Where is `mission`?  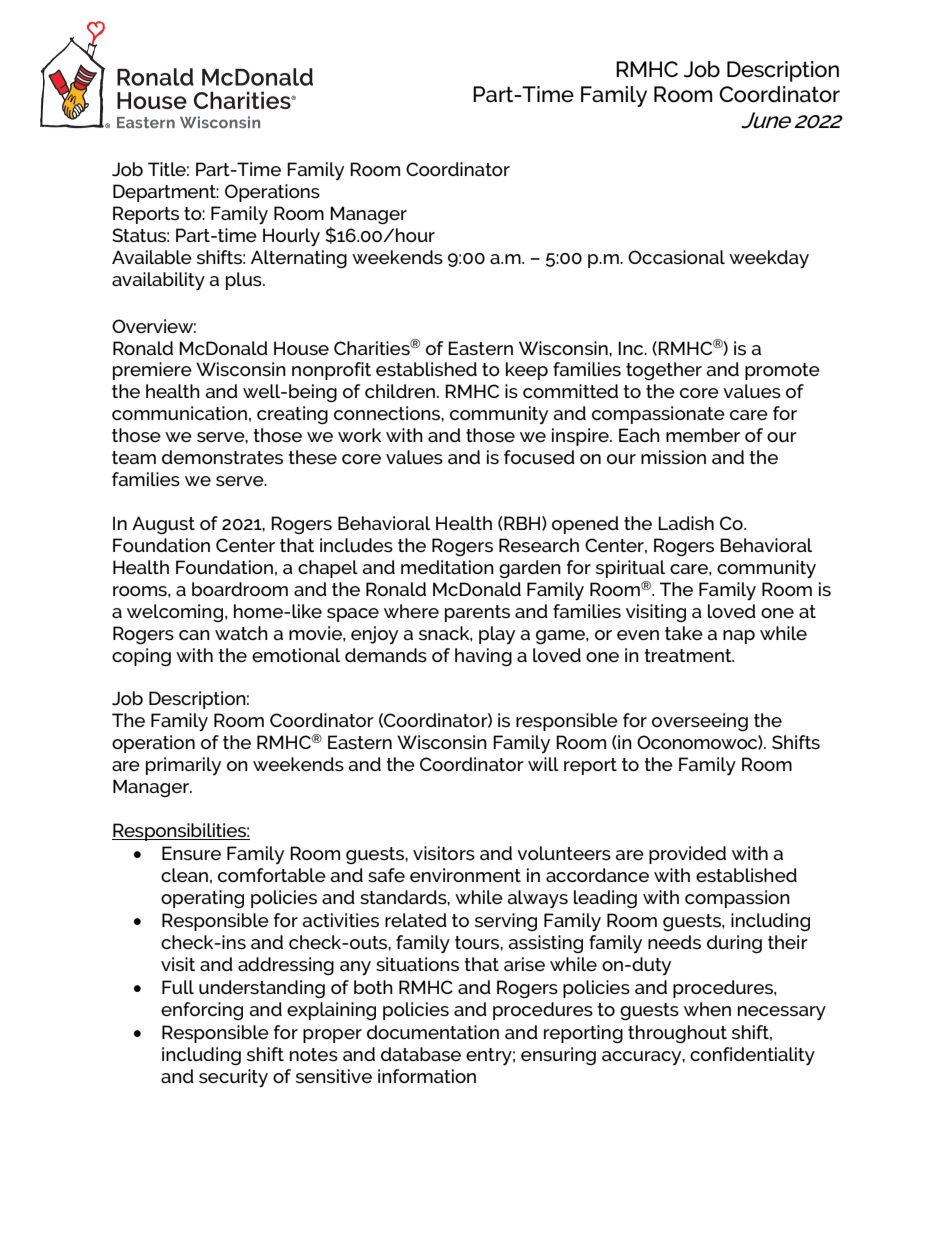 mission is located at coordinates (673, 457).
